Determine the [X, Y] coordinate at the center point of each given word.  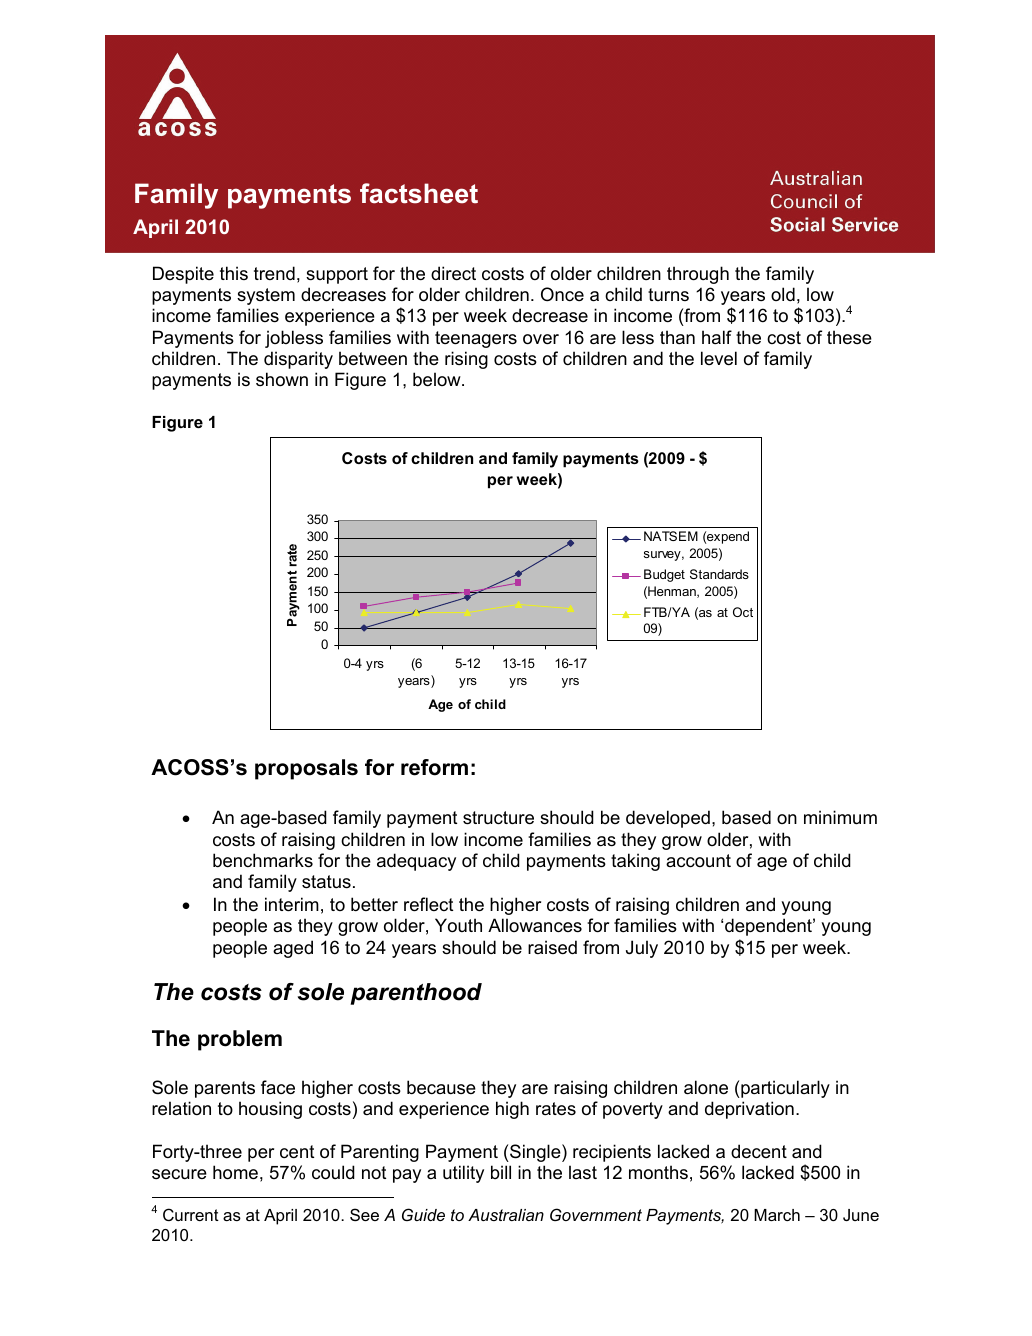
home [235, 1172]
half [717, 337]
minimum [840, 817]
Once [562, 294]
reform [434, 767]
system [266, 296]
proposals [306, 769]
